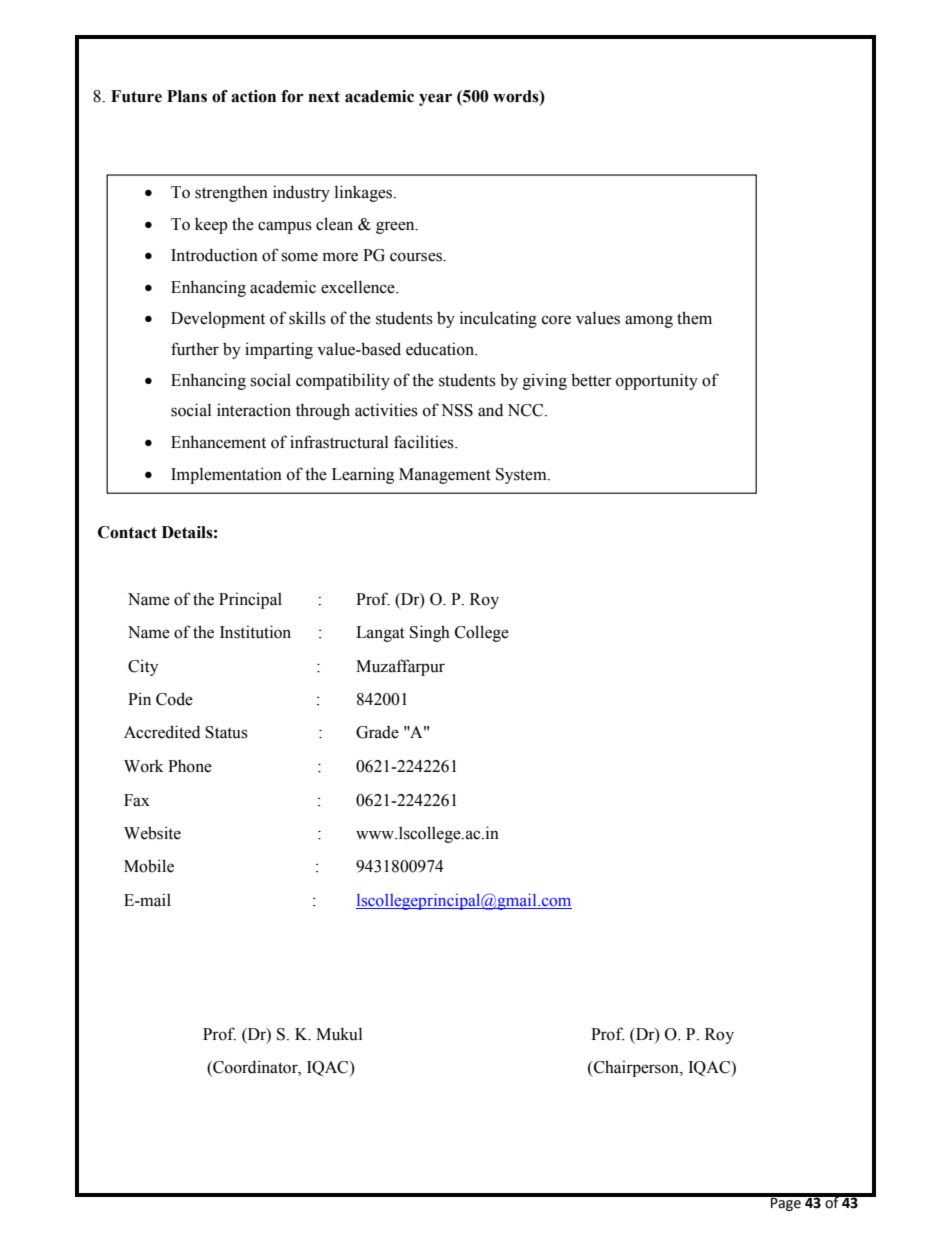  Describe the element at coordinates (441, 349) in the document. I see `education` at that location.
